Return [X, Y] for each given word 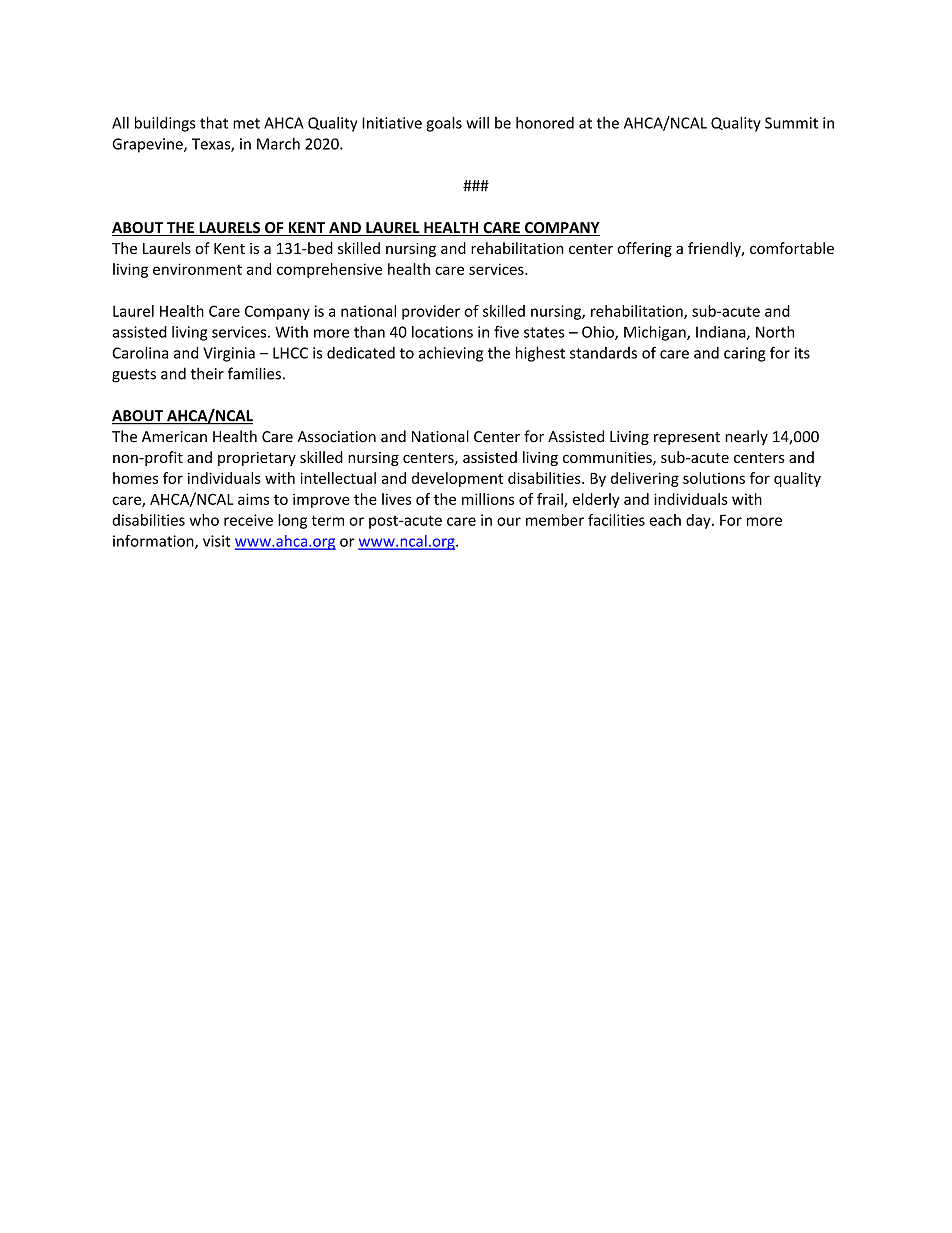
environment [197, 269]
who [204, 520]
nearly [746, 437]
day [699, 521]
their [207, 373]
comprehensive [329, 270]
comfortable [792, 248]
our [509, 521]
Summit [791, 123]
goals [444, 124]
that [214, 122]
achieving [451, 354]
